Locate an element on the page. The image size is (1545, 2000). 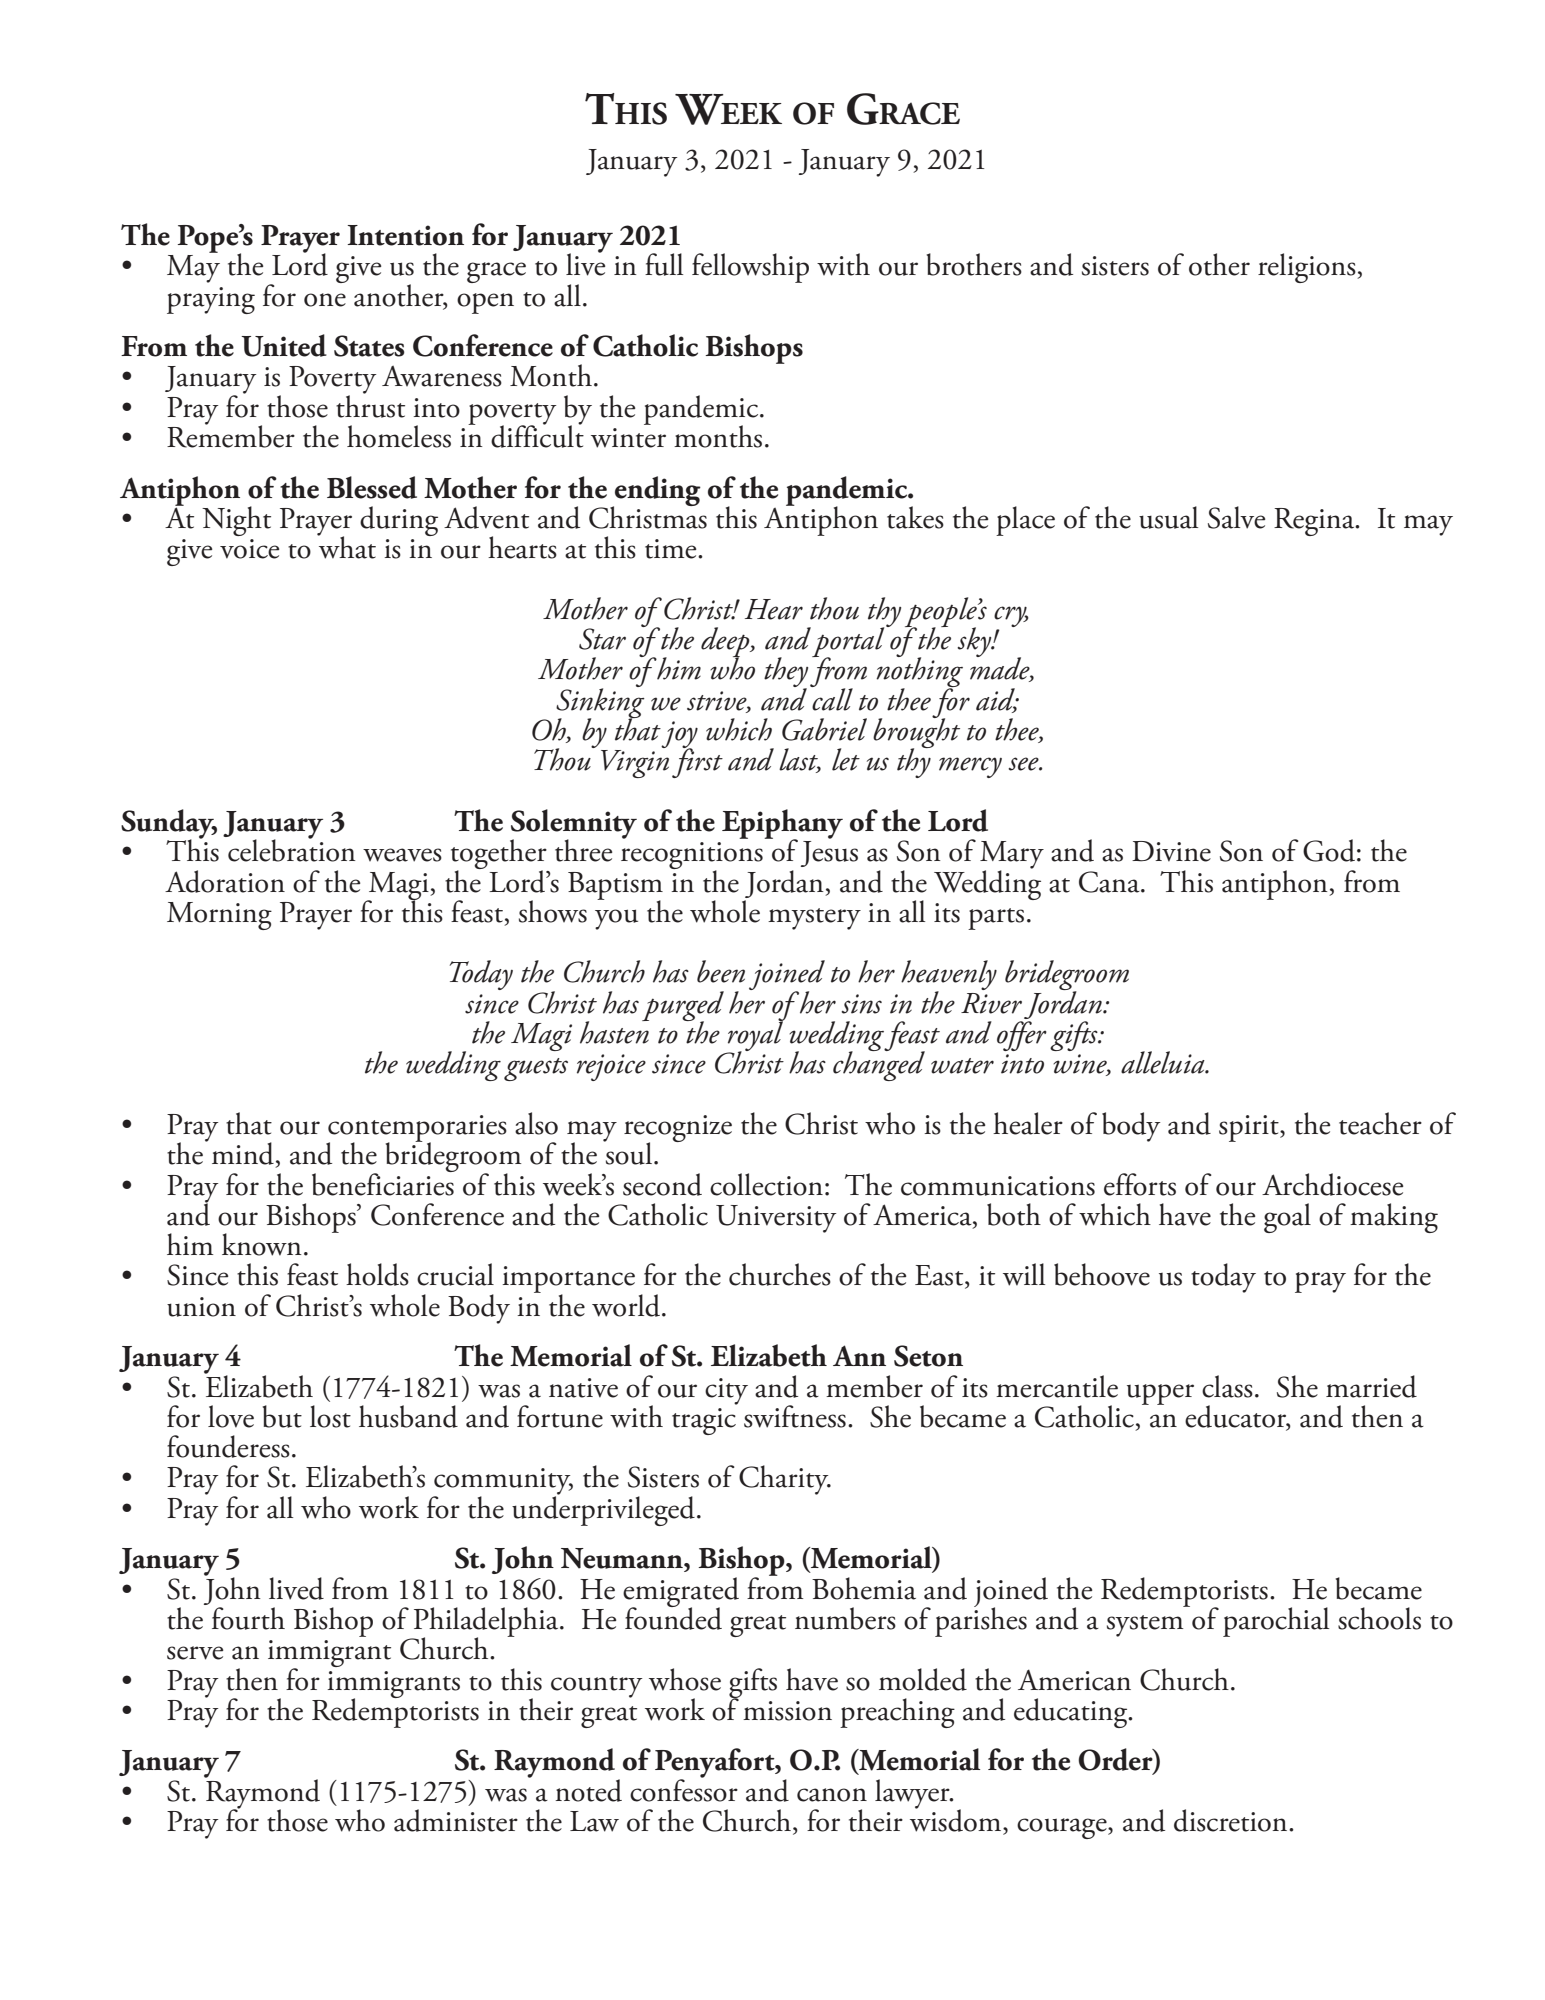
fellowship is located at coordinates (750, 268).
